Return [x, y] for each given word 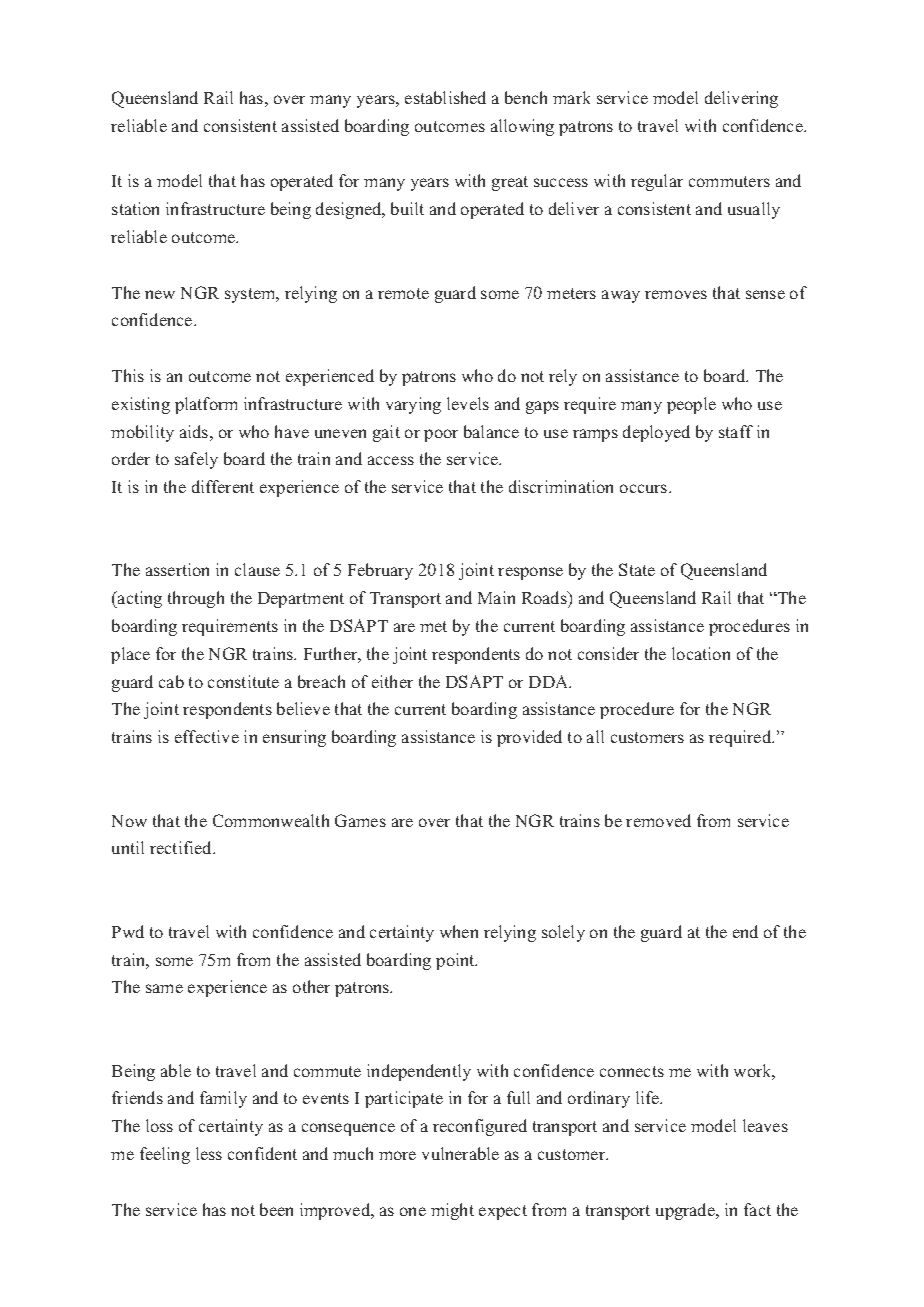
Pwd [128, 931]
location [701, 653]
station [135, 208]
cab [171, 681]
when [459, 931]
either [392, 681]
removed [658, 820]
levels [468, 403]
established [445, 97]
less [209, 1153]
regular [657, 182]
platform [206, 405]
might [452, 1211]
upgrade [686, 1211]
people [691, 405]
